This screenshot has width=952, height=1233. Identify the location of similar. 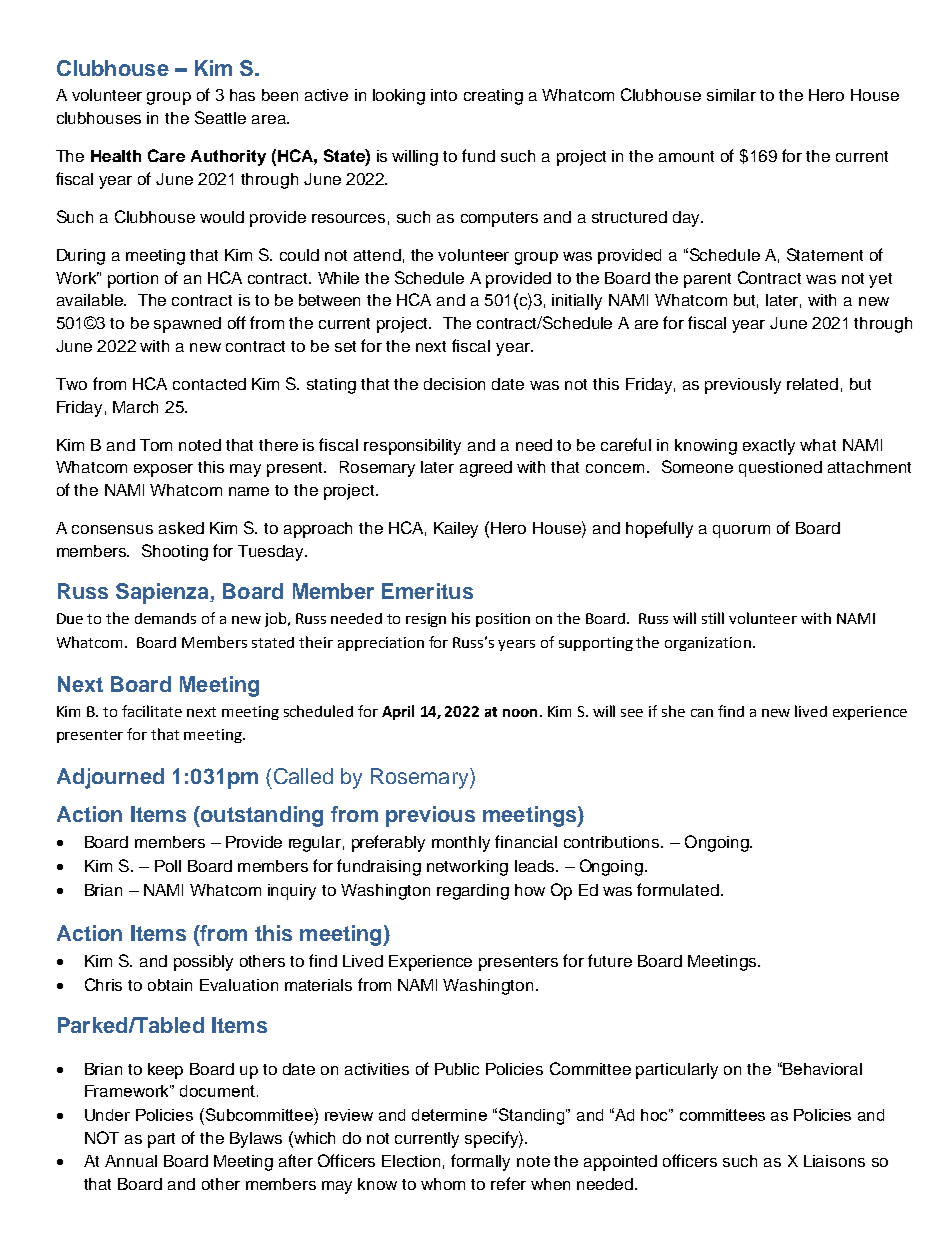
(731, 95).
